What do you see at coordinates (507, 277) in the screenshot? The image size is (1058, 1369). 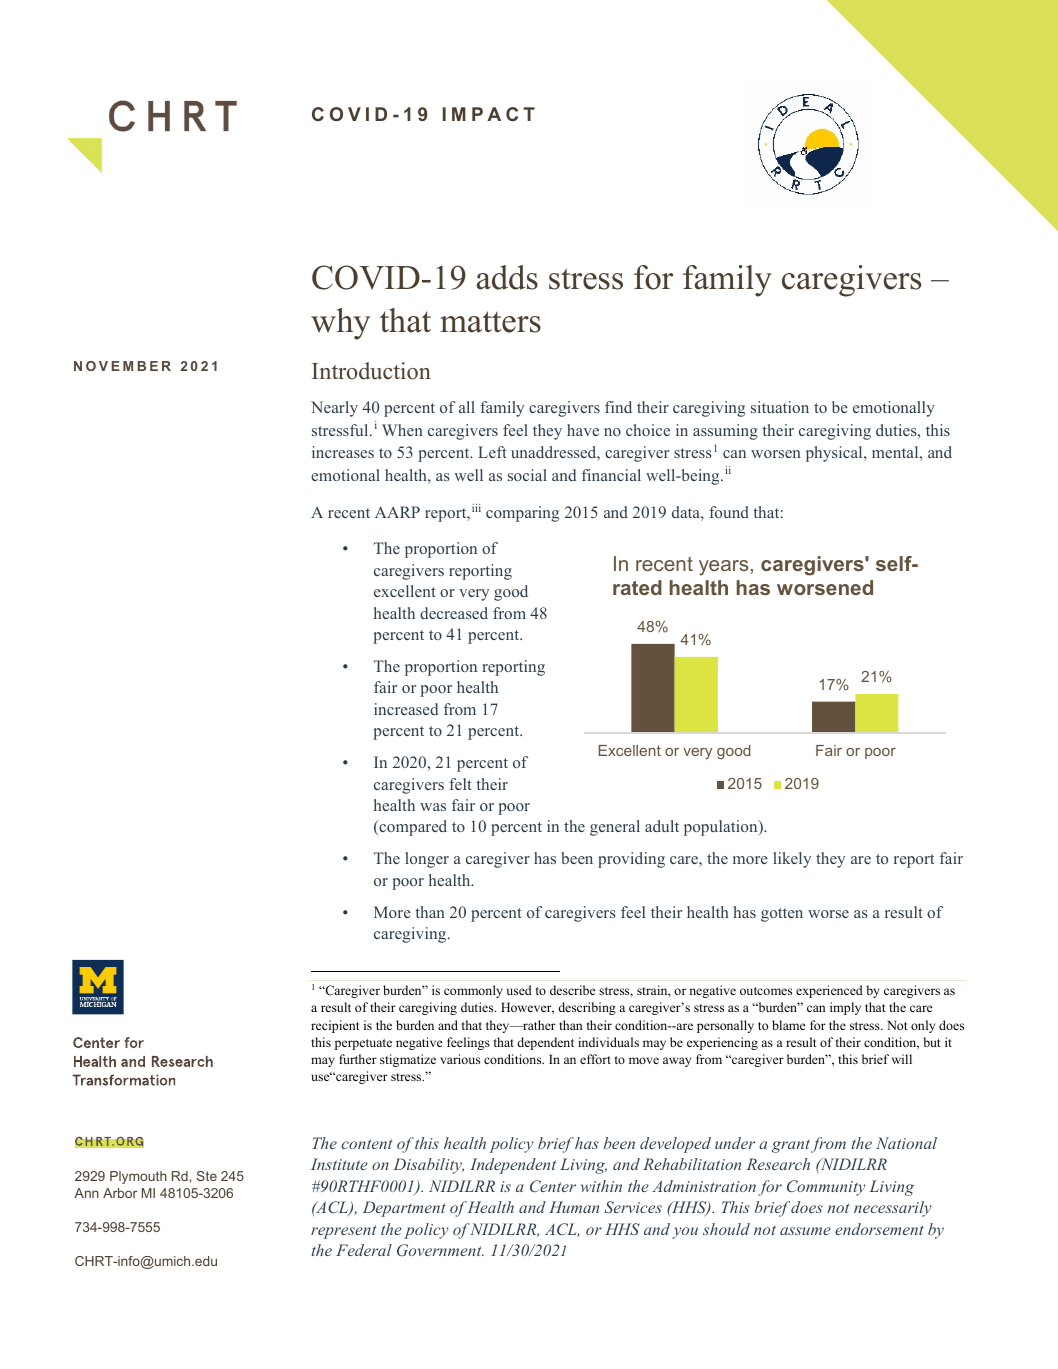 I see `adds` at bounding box center [507, 277].
